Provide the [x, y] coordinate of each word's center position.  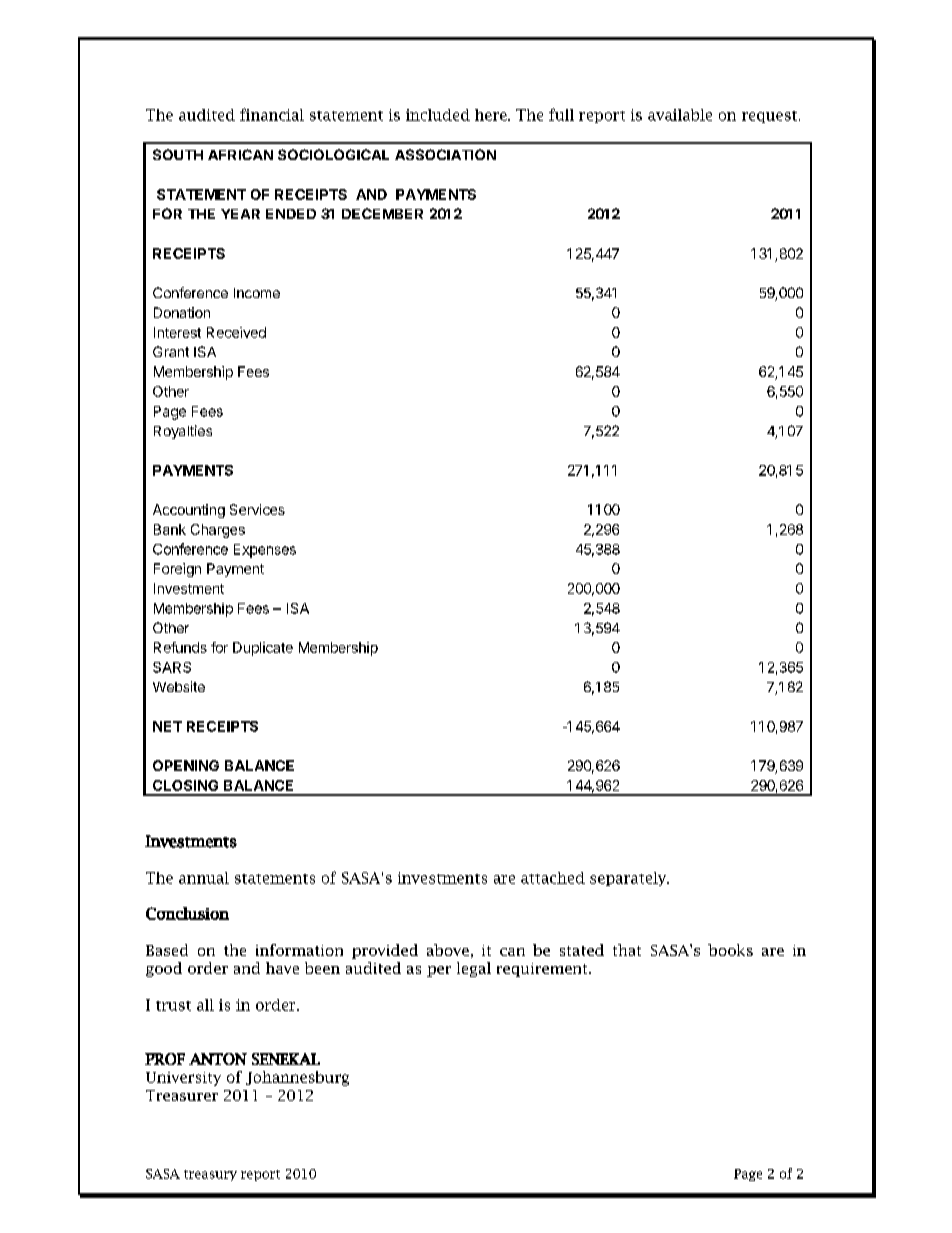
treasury [210, 1175]
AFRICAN [240, 154]
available [680, 115]
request [769, 117]
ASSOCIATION [445, 154]
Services [257, 509]
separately [629, 879]
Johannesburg [297, 1078]
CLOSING [185, 785]
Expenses [265, 551]
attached [553, 878]
